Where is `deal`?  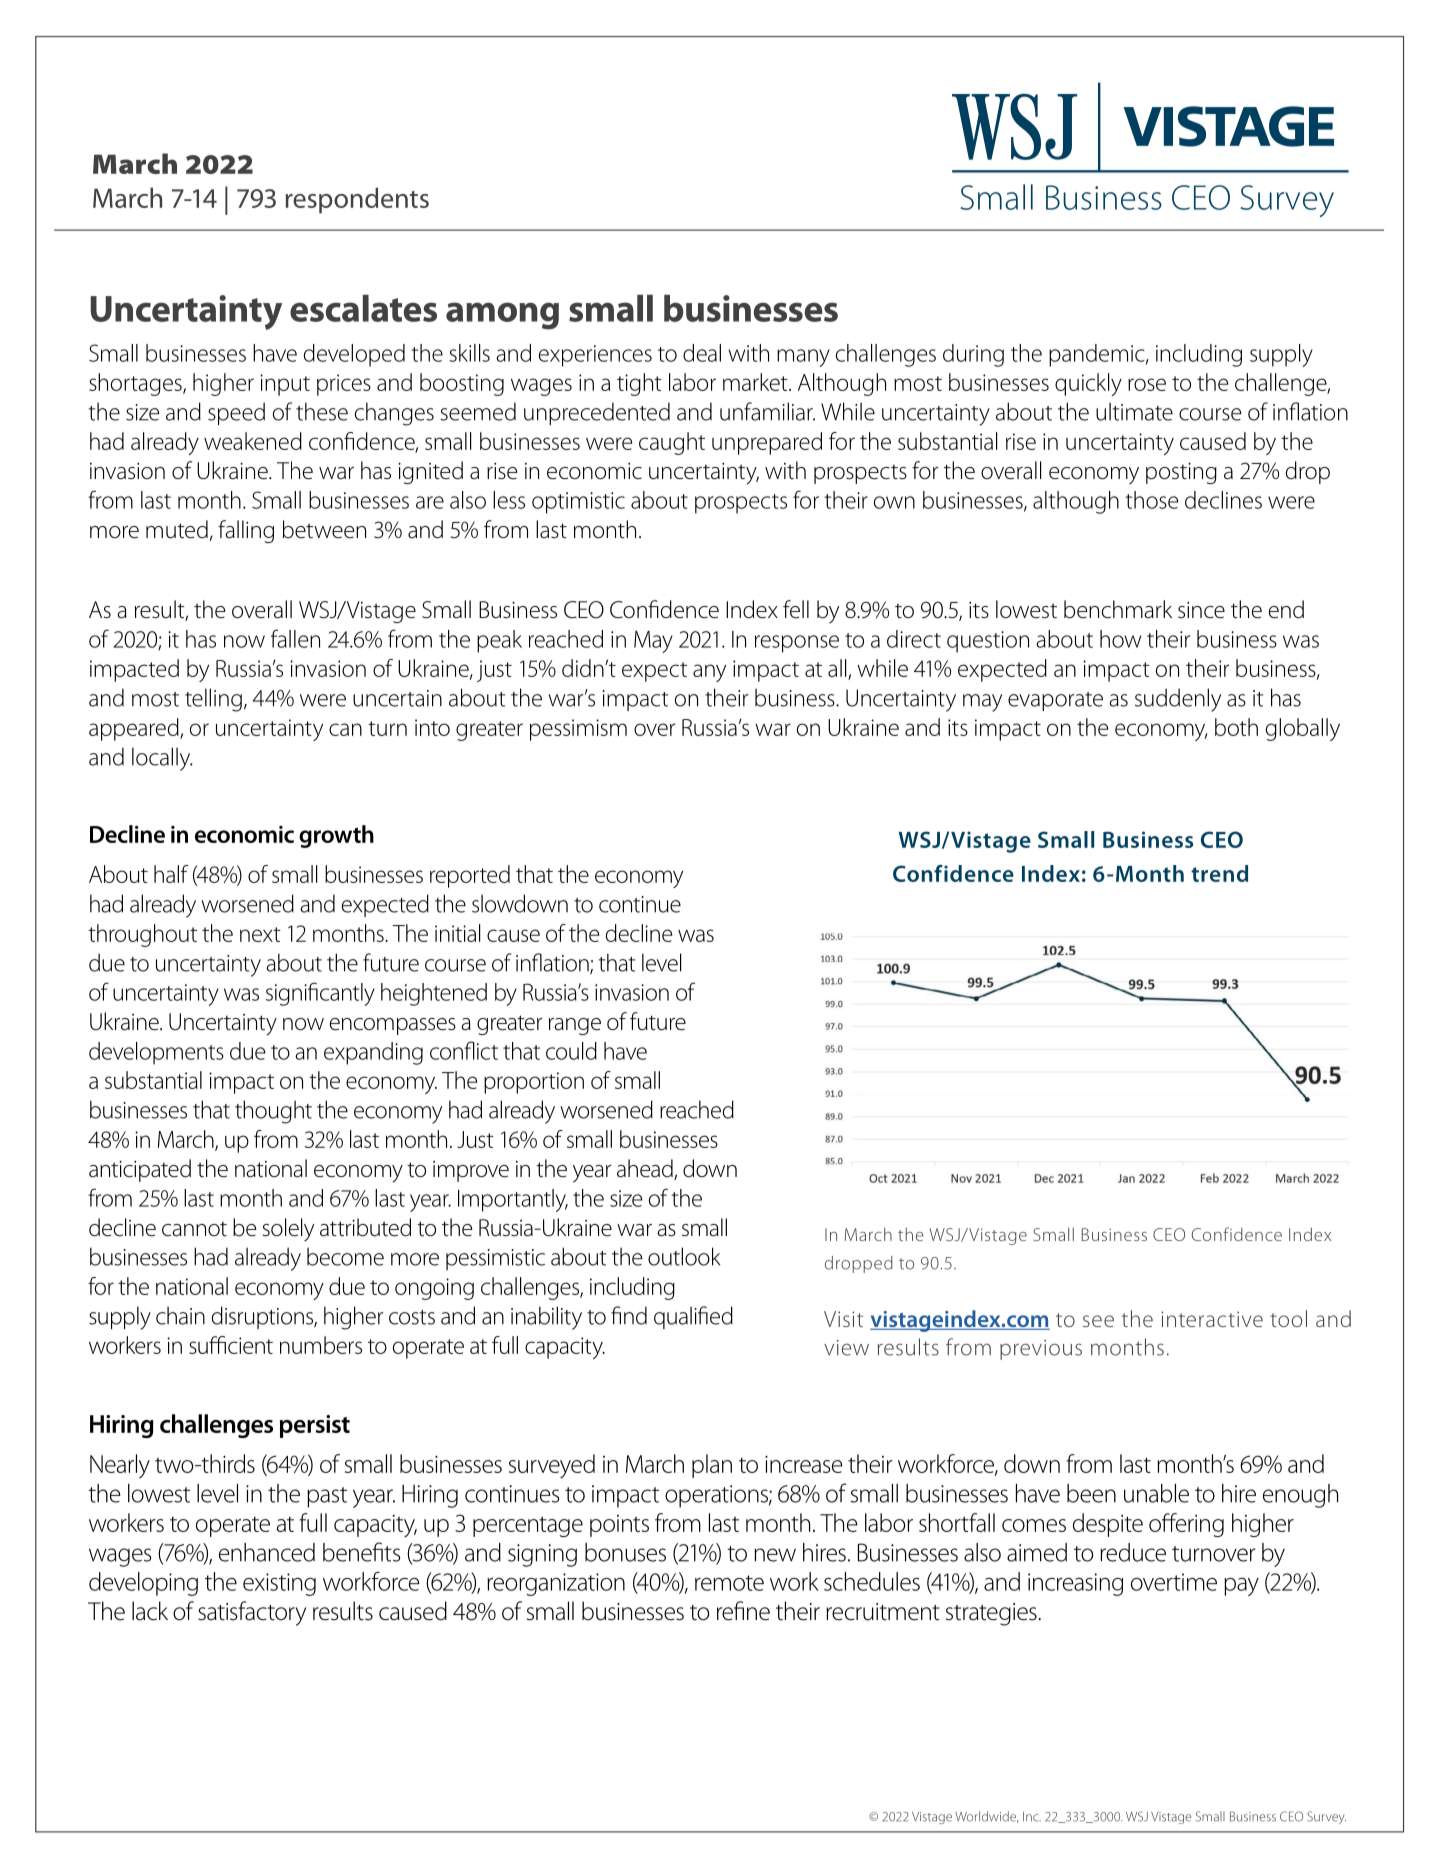 deal is located at coordinates (702, 353).
